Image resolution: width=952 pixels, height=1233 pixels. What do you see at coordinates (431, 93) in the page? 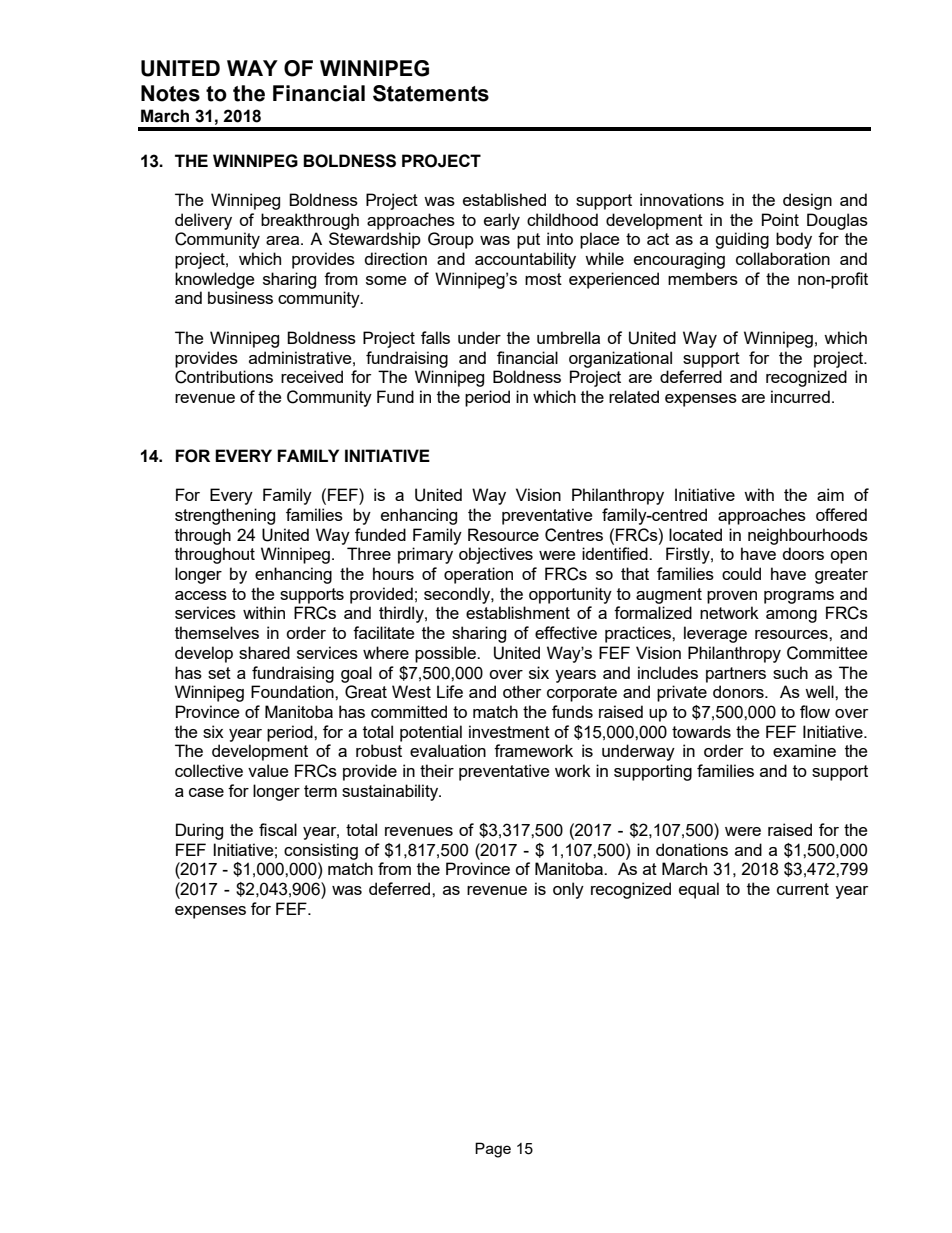
I see `Statements` at bounding box center [431, 93].
